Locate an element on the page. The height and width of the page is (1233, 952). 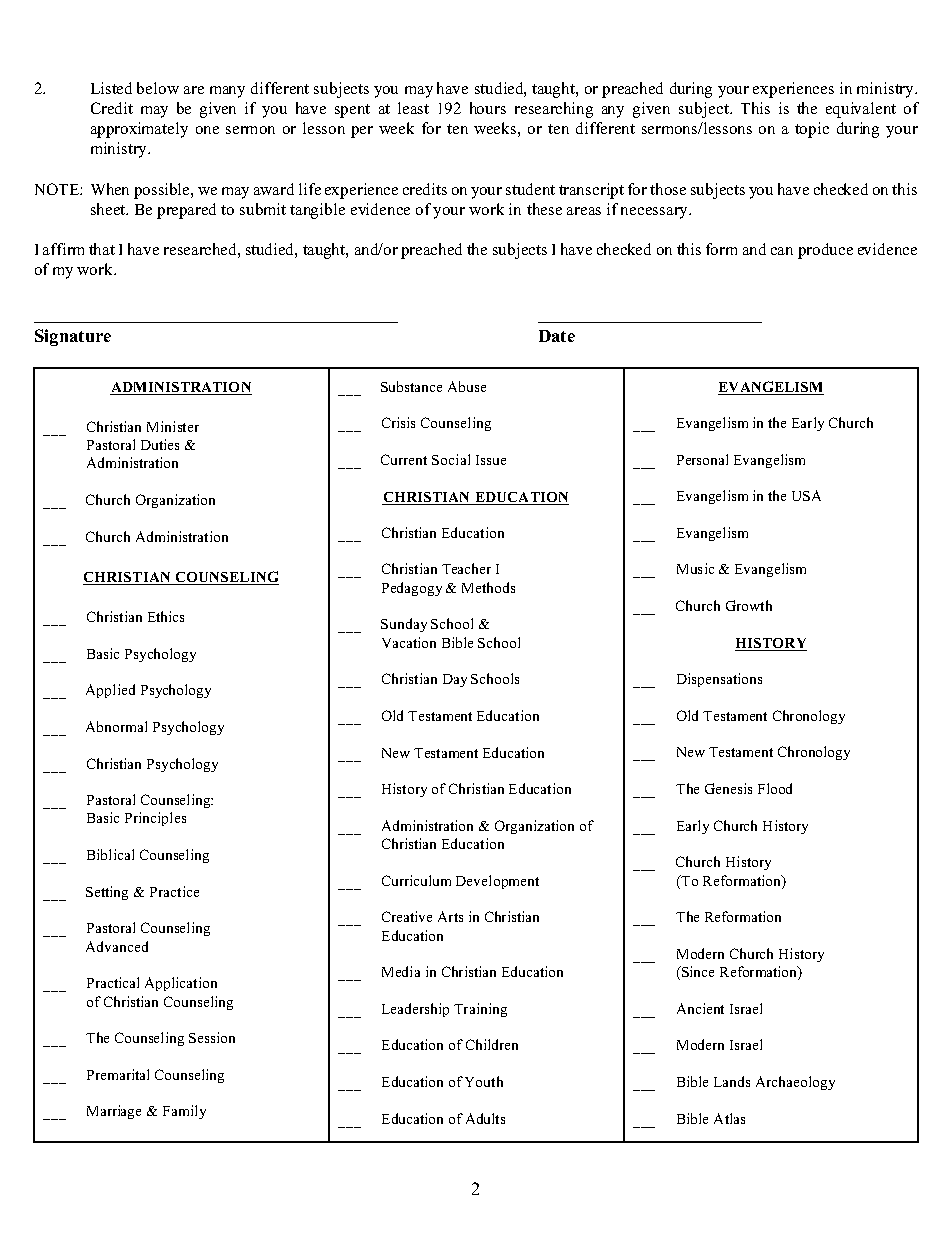
topic is located at coordinates (812, 130).
